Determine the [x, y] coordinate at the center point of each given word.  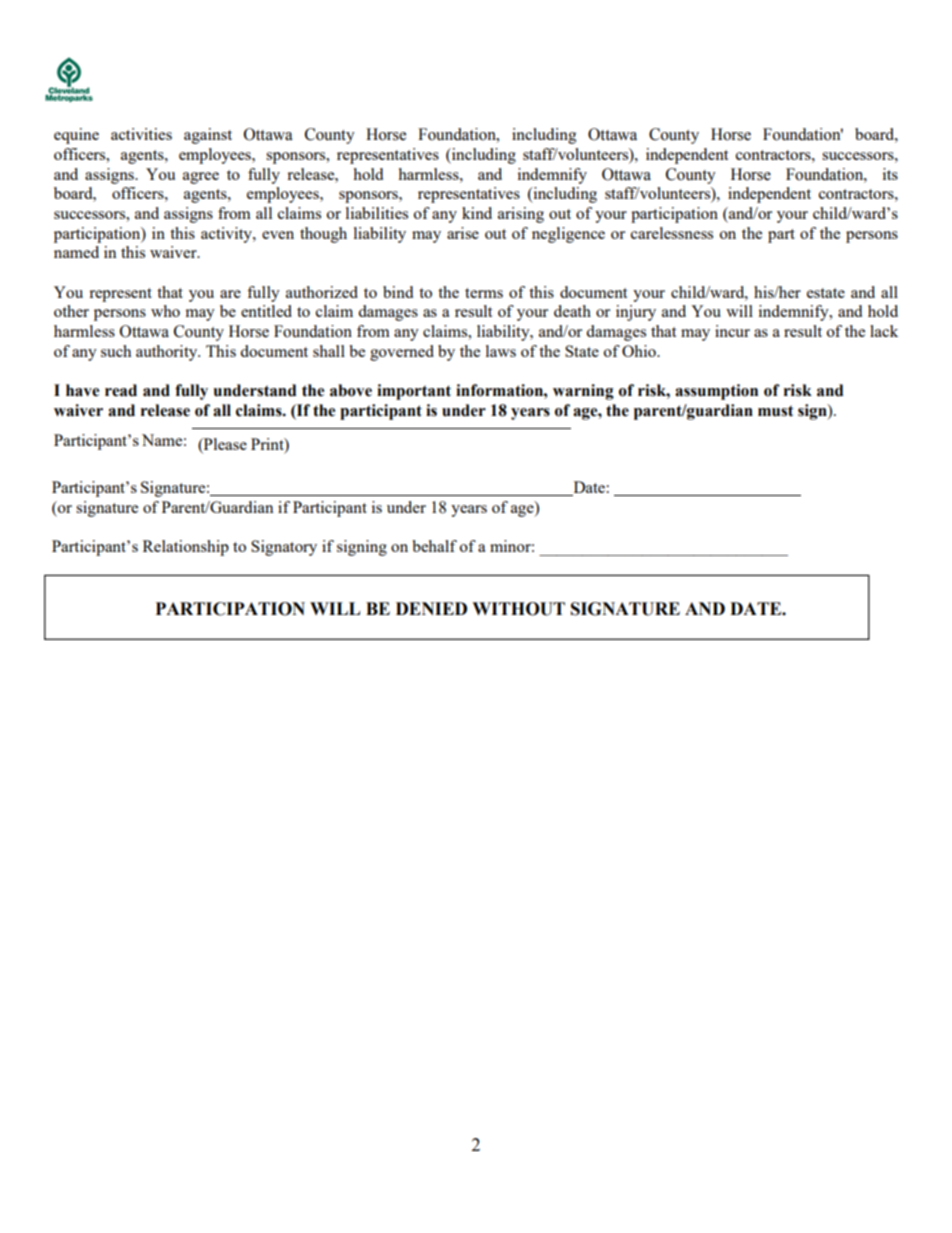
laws [501, 351]
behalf [434, 546]
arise [463, 233]
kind [477, 213]
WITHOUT [518, 609]
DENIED [431, 608]
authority [168, 353]
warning [583, 392]
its [890, 174]
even [278, 235]
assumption [716, 392]
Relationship [186, 548]
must [776, 411]
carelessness [672, 233]
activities [141, 134]
